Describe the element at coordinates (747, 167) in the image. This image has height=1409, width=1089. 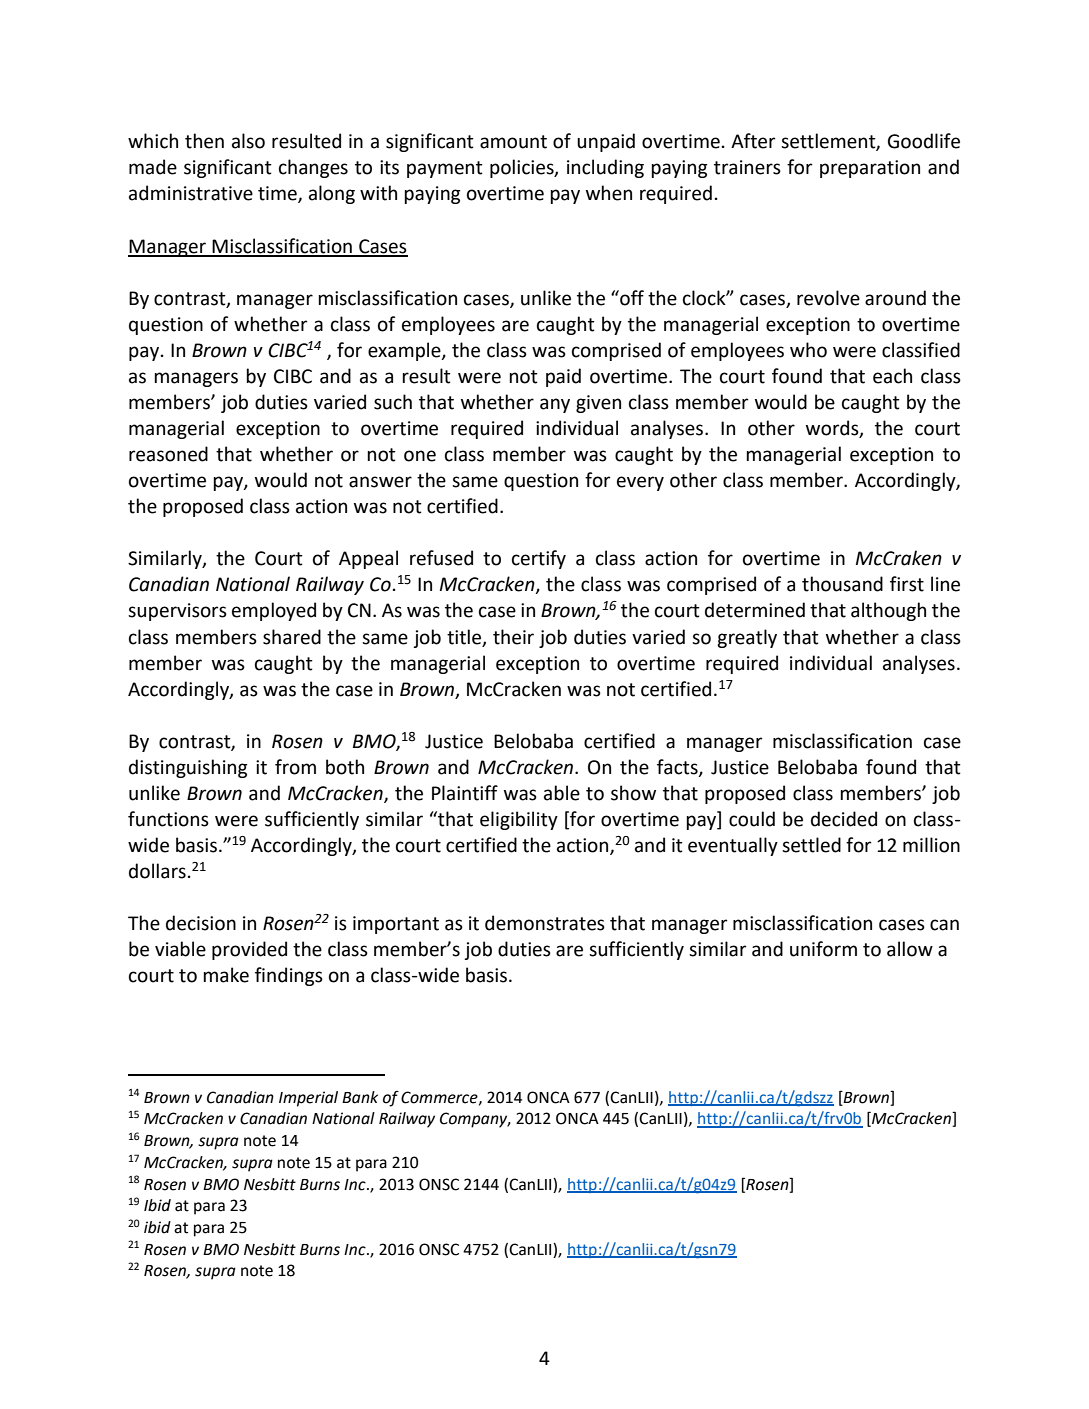
I see `trainers` at that location.
